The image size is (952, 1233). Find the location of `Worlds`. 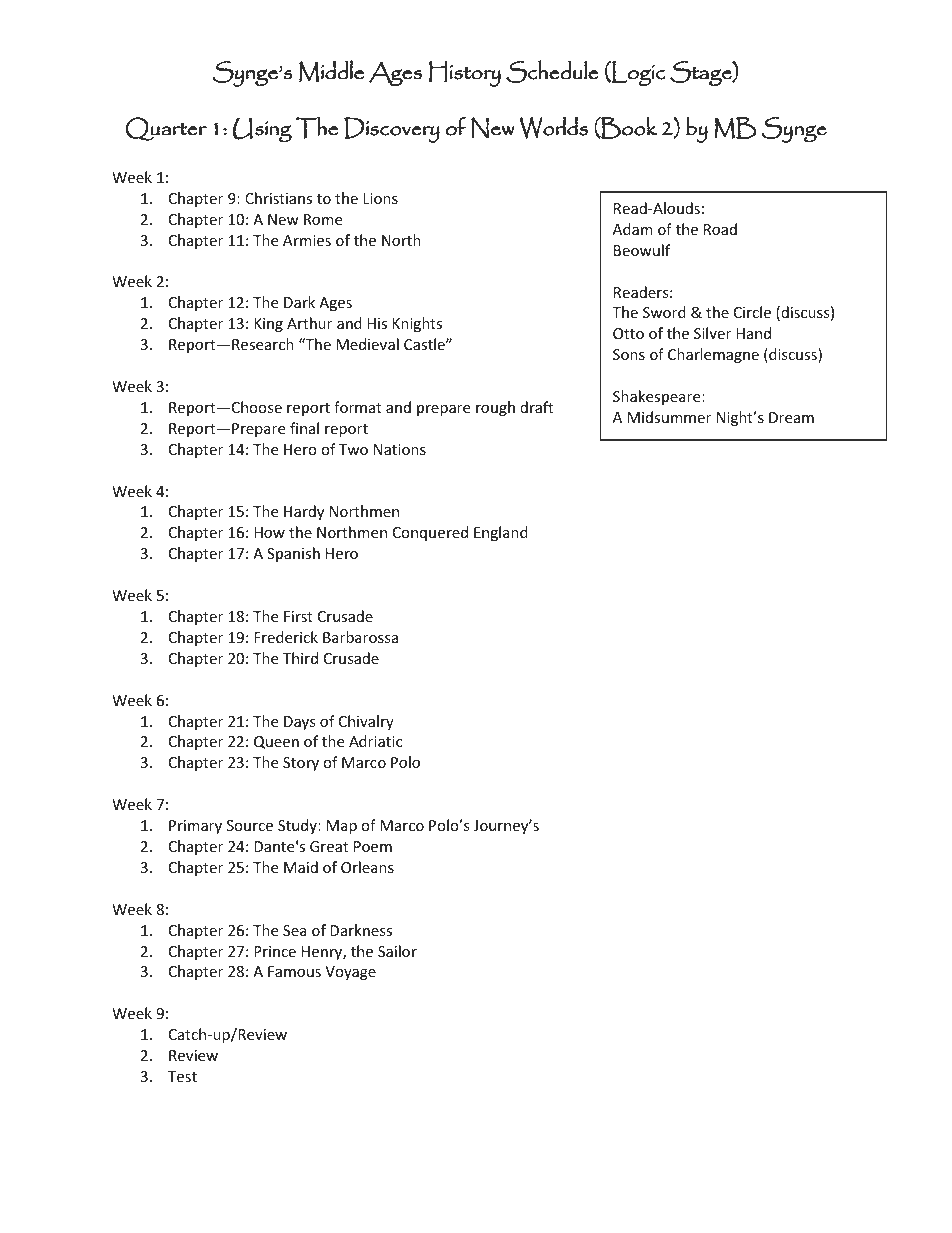

Worlds is located at coordinates (553, 127).
